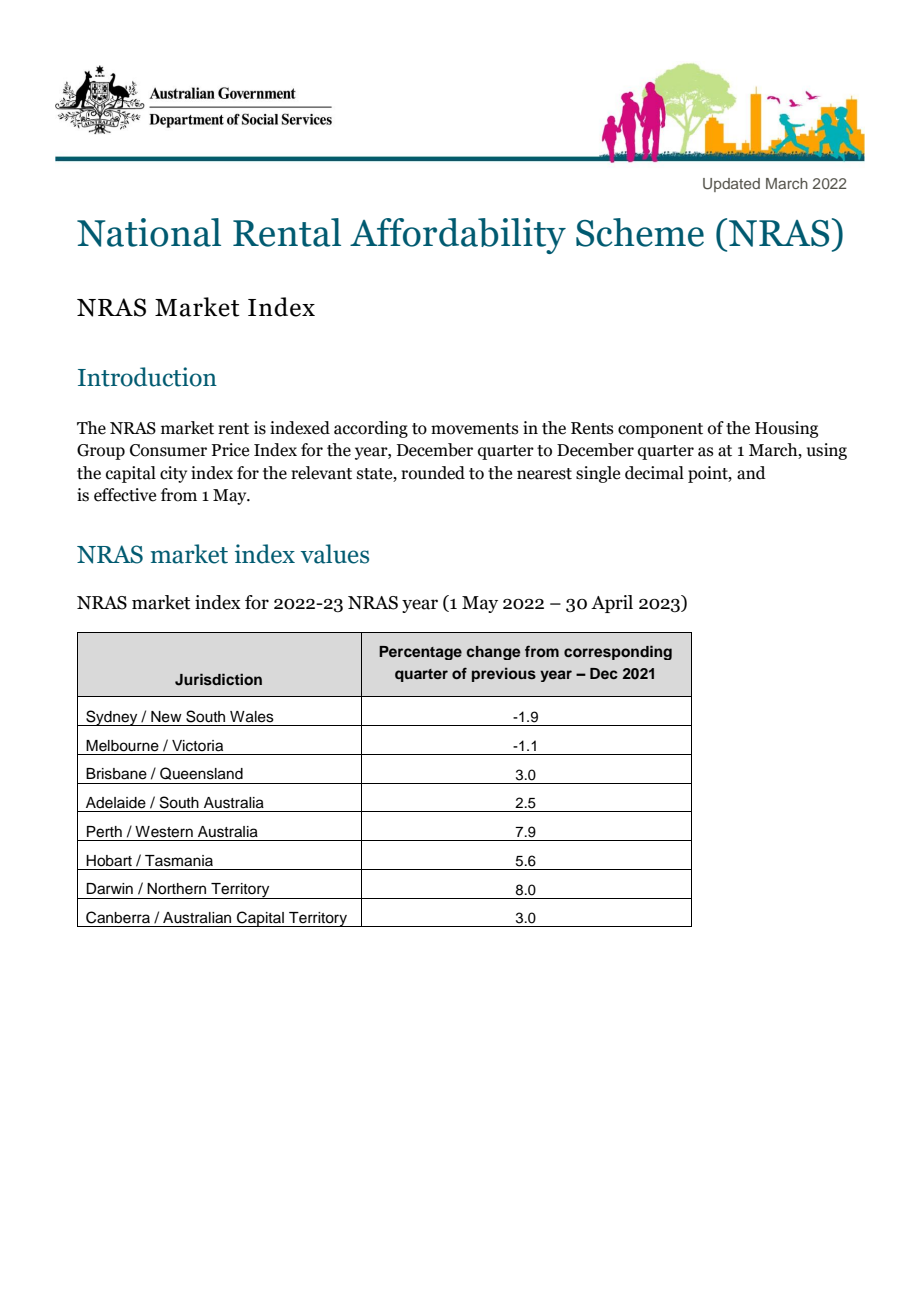 The width and height of the page is (924, 1308). Describe the element at coordinates (168, 450) in the page. I see `Consumer` at that location.
